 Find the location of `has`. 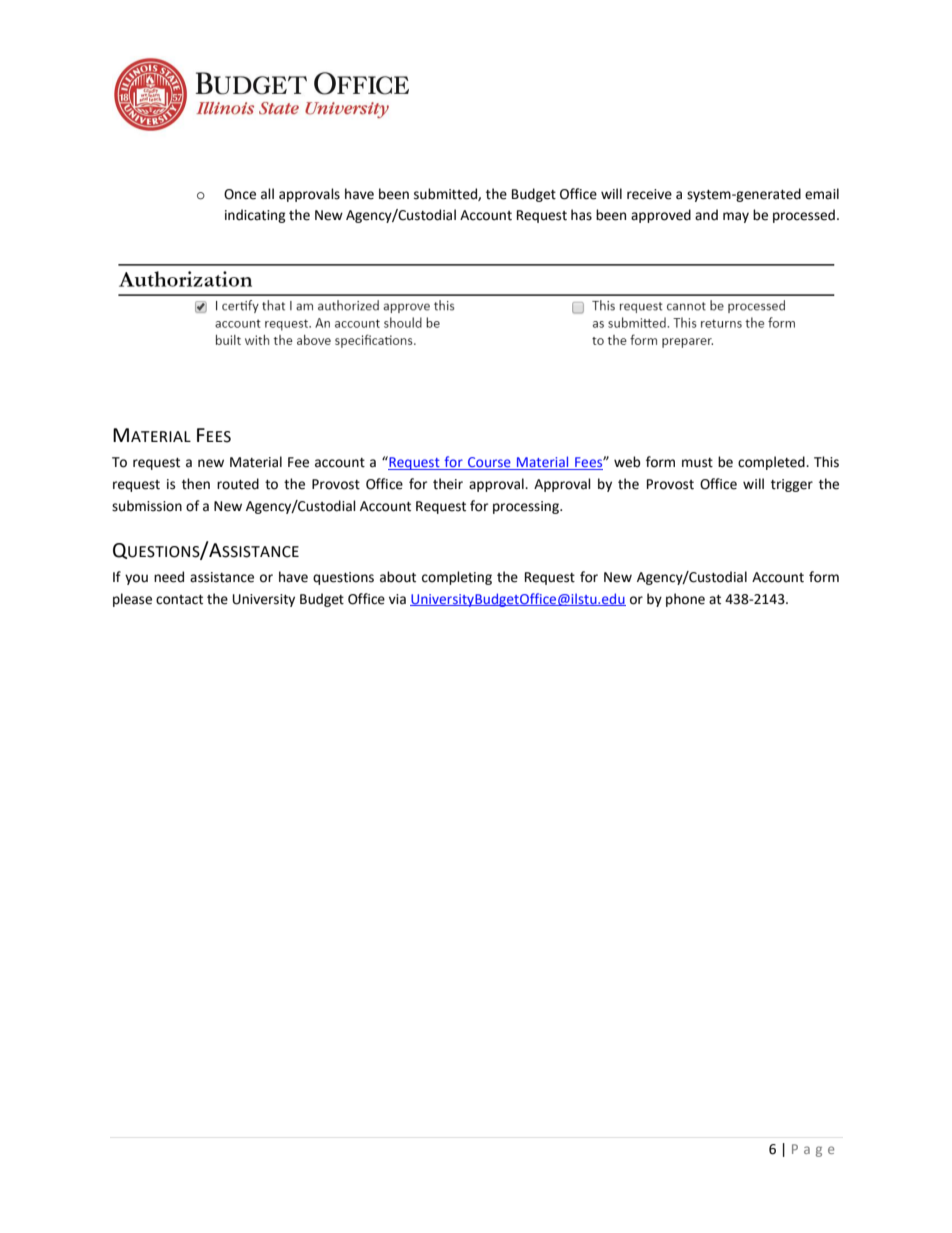

has is located at coordinates (581, 215).
